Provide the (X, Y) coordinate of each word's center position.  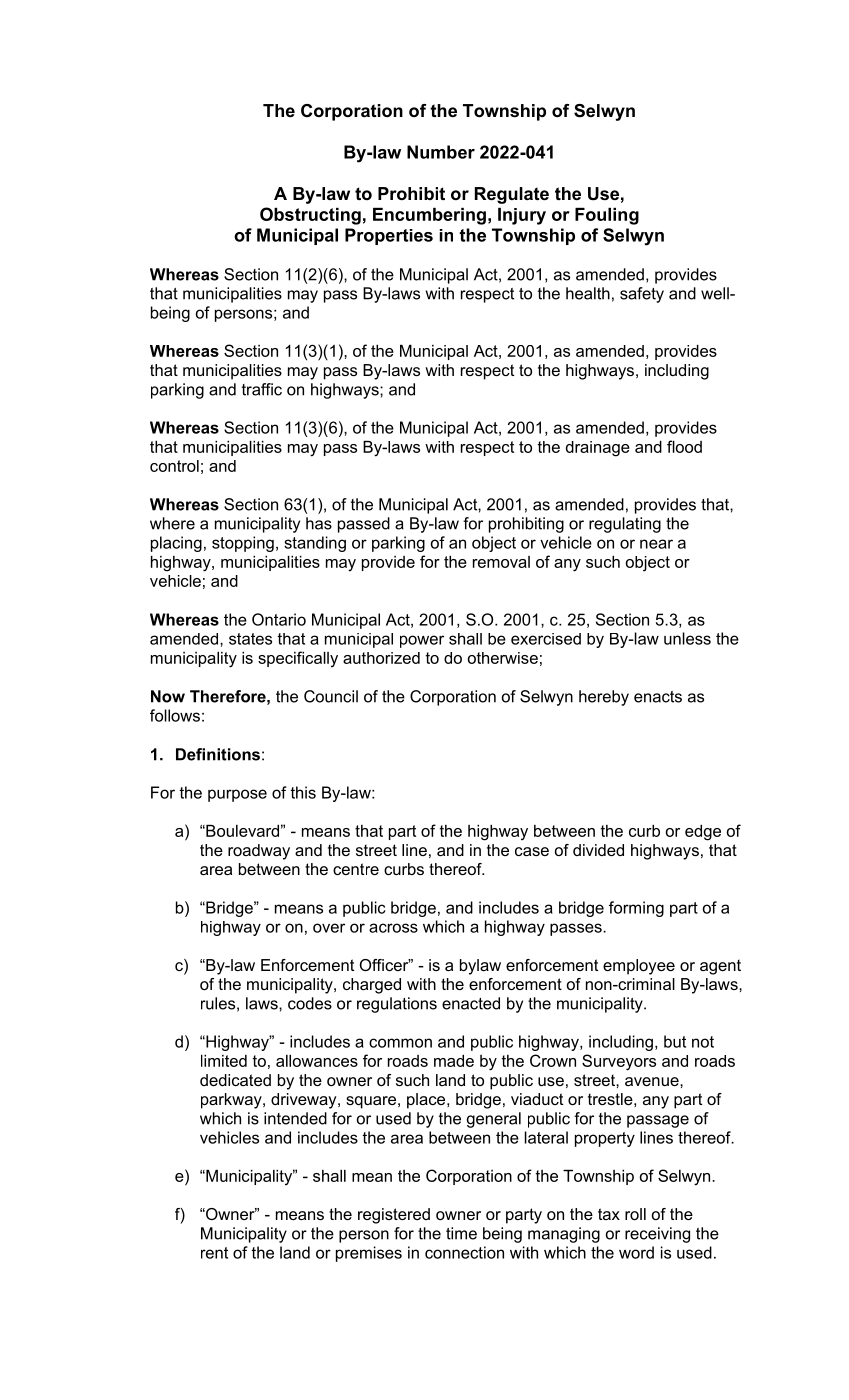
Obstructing (310, 216)
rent (214, 1253)
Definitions (218, 754)
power (422, 641)
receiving (657, 1235)
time (461, 1233)
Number (441, 152)
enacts (658, 697)
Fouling (607, 216)
